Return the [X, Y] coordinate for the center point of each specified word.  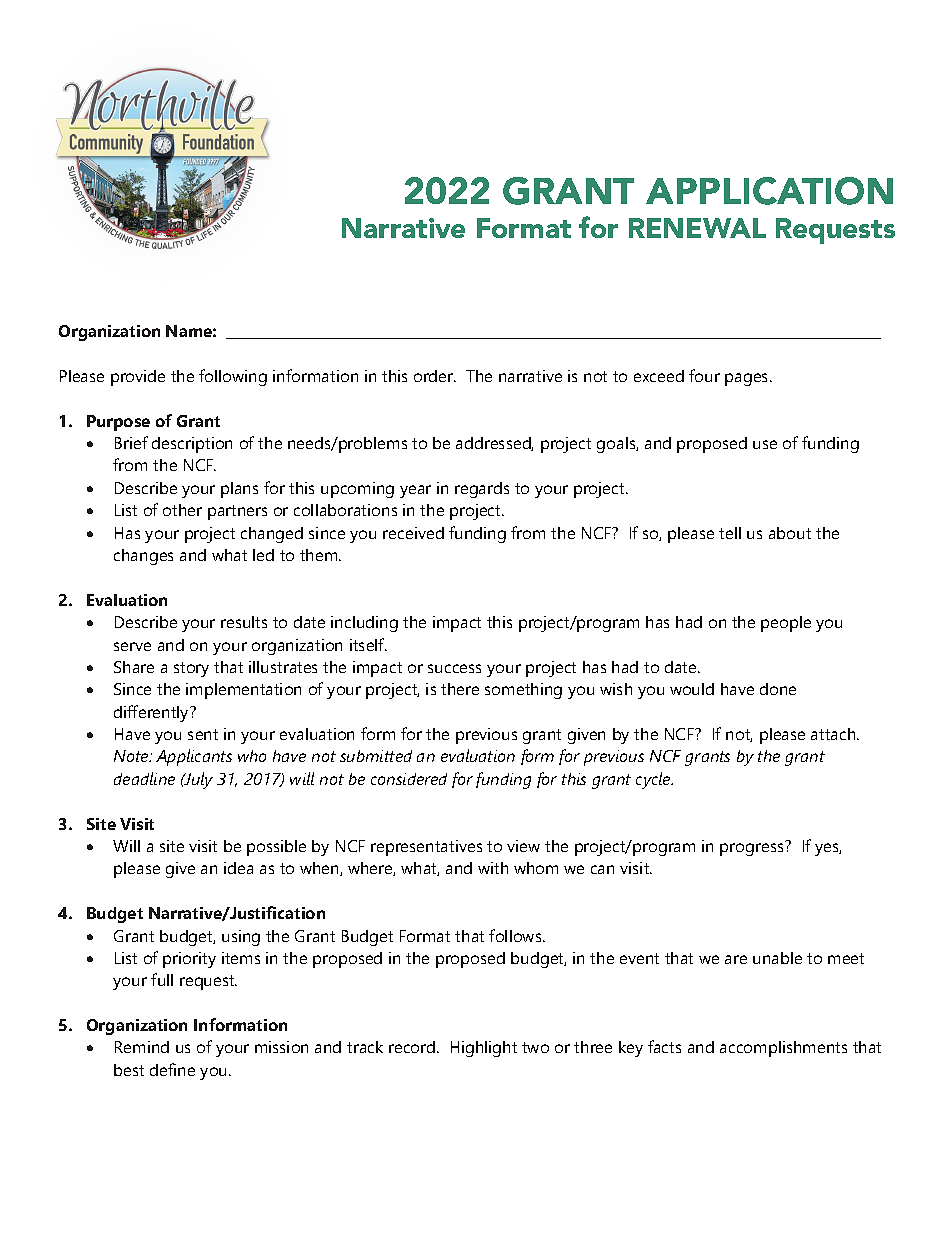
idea [238, 868]
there [460, 689]
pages [748, 379]
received [413, 533]
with [493, 868]
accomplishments [783, 1049]
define [172, 1069]
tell [730, 533]
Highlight [484, 1049]
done [778, 689]
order [435, 376]
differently [153, 713]
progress [753, 848]
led [263, 555]
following [233, 377]
